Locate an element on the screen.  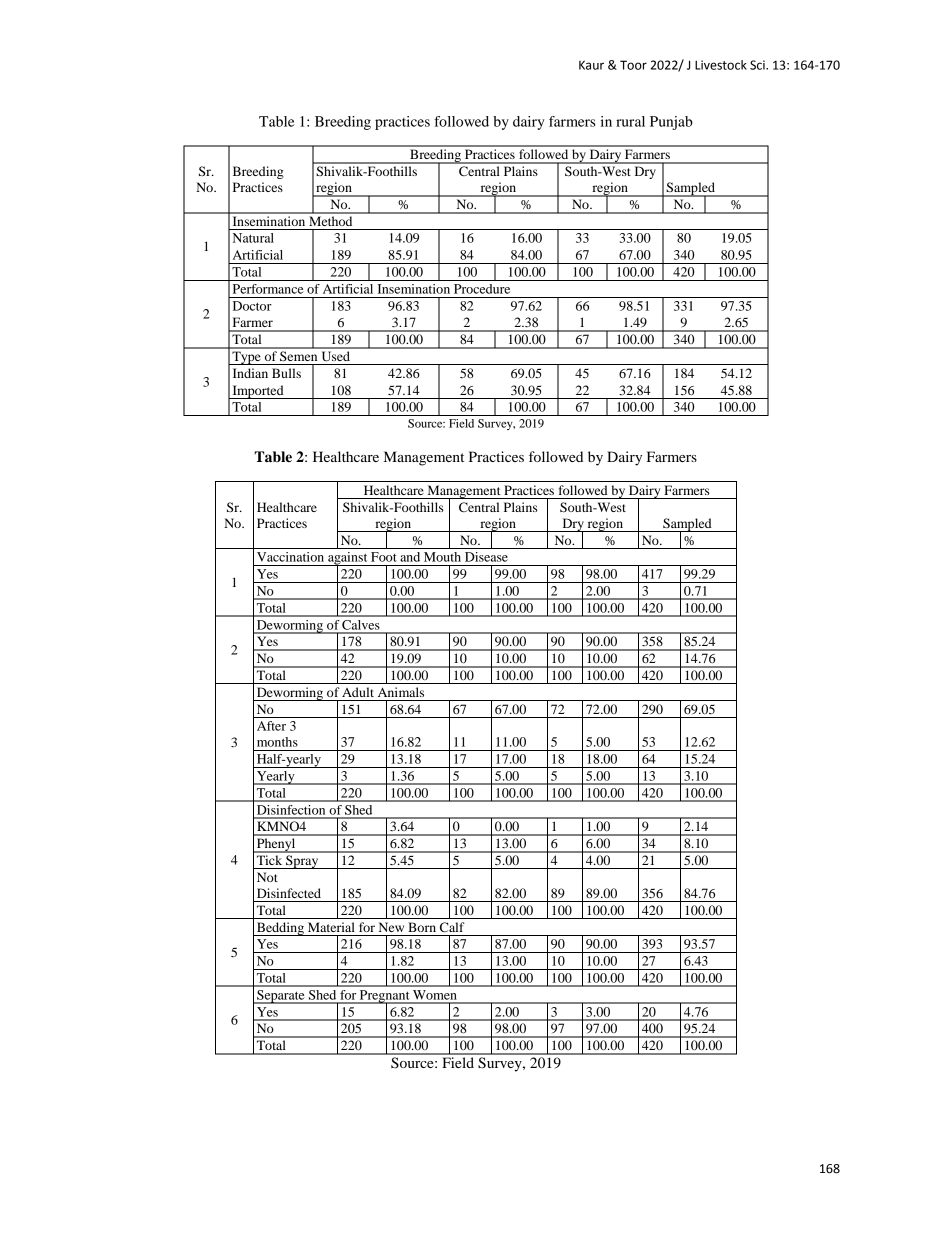
Not is located at coordinates (267, 877).
